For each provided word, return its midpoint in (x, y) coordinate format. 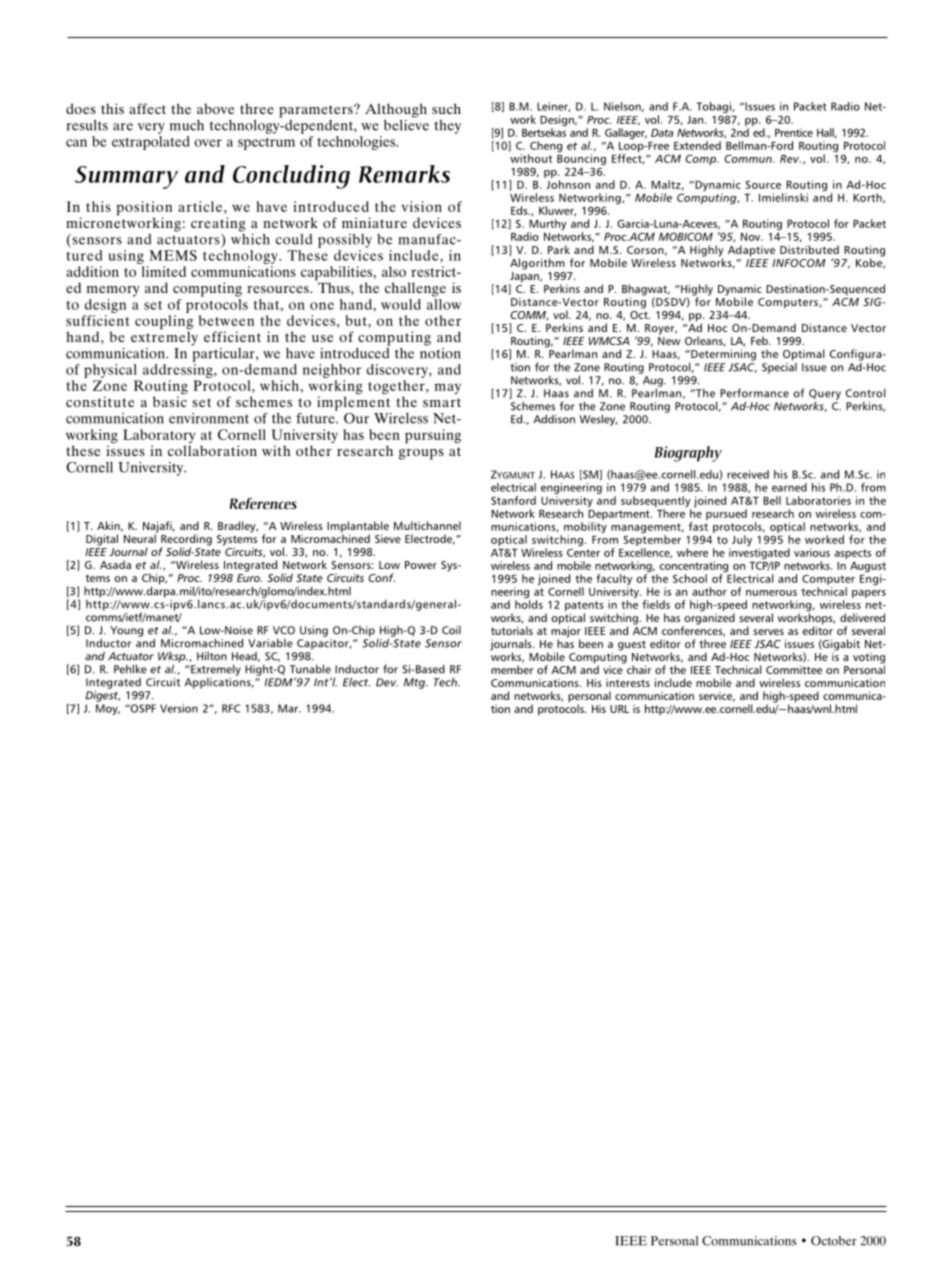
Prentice (794, 132)
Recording (186, 541)
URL (619, 709)
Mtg (415, 683)
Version (179, 708)
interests (628, 682)
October (834, 1241)
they (447, 127)
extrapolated (151, 143)
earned (789, 487)
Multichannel (427, 525)
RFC (231, 708)
